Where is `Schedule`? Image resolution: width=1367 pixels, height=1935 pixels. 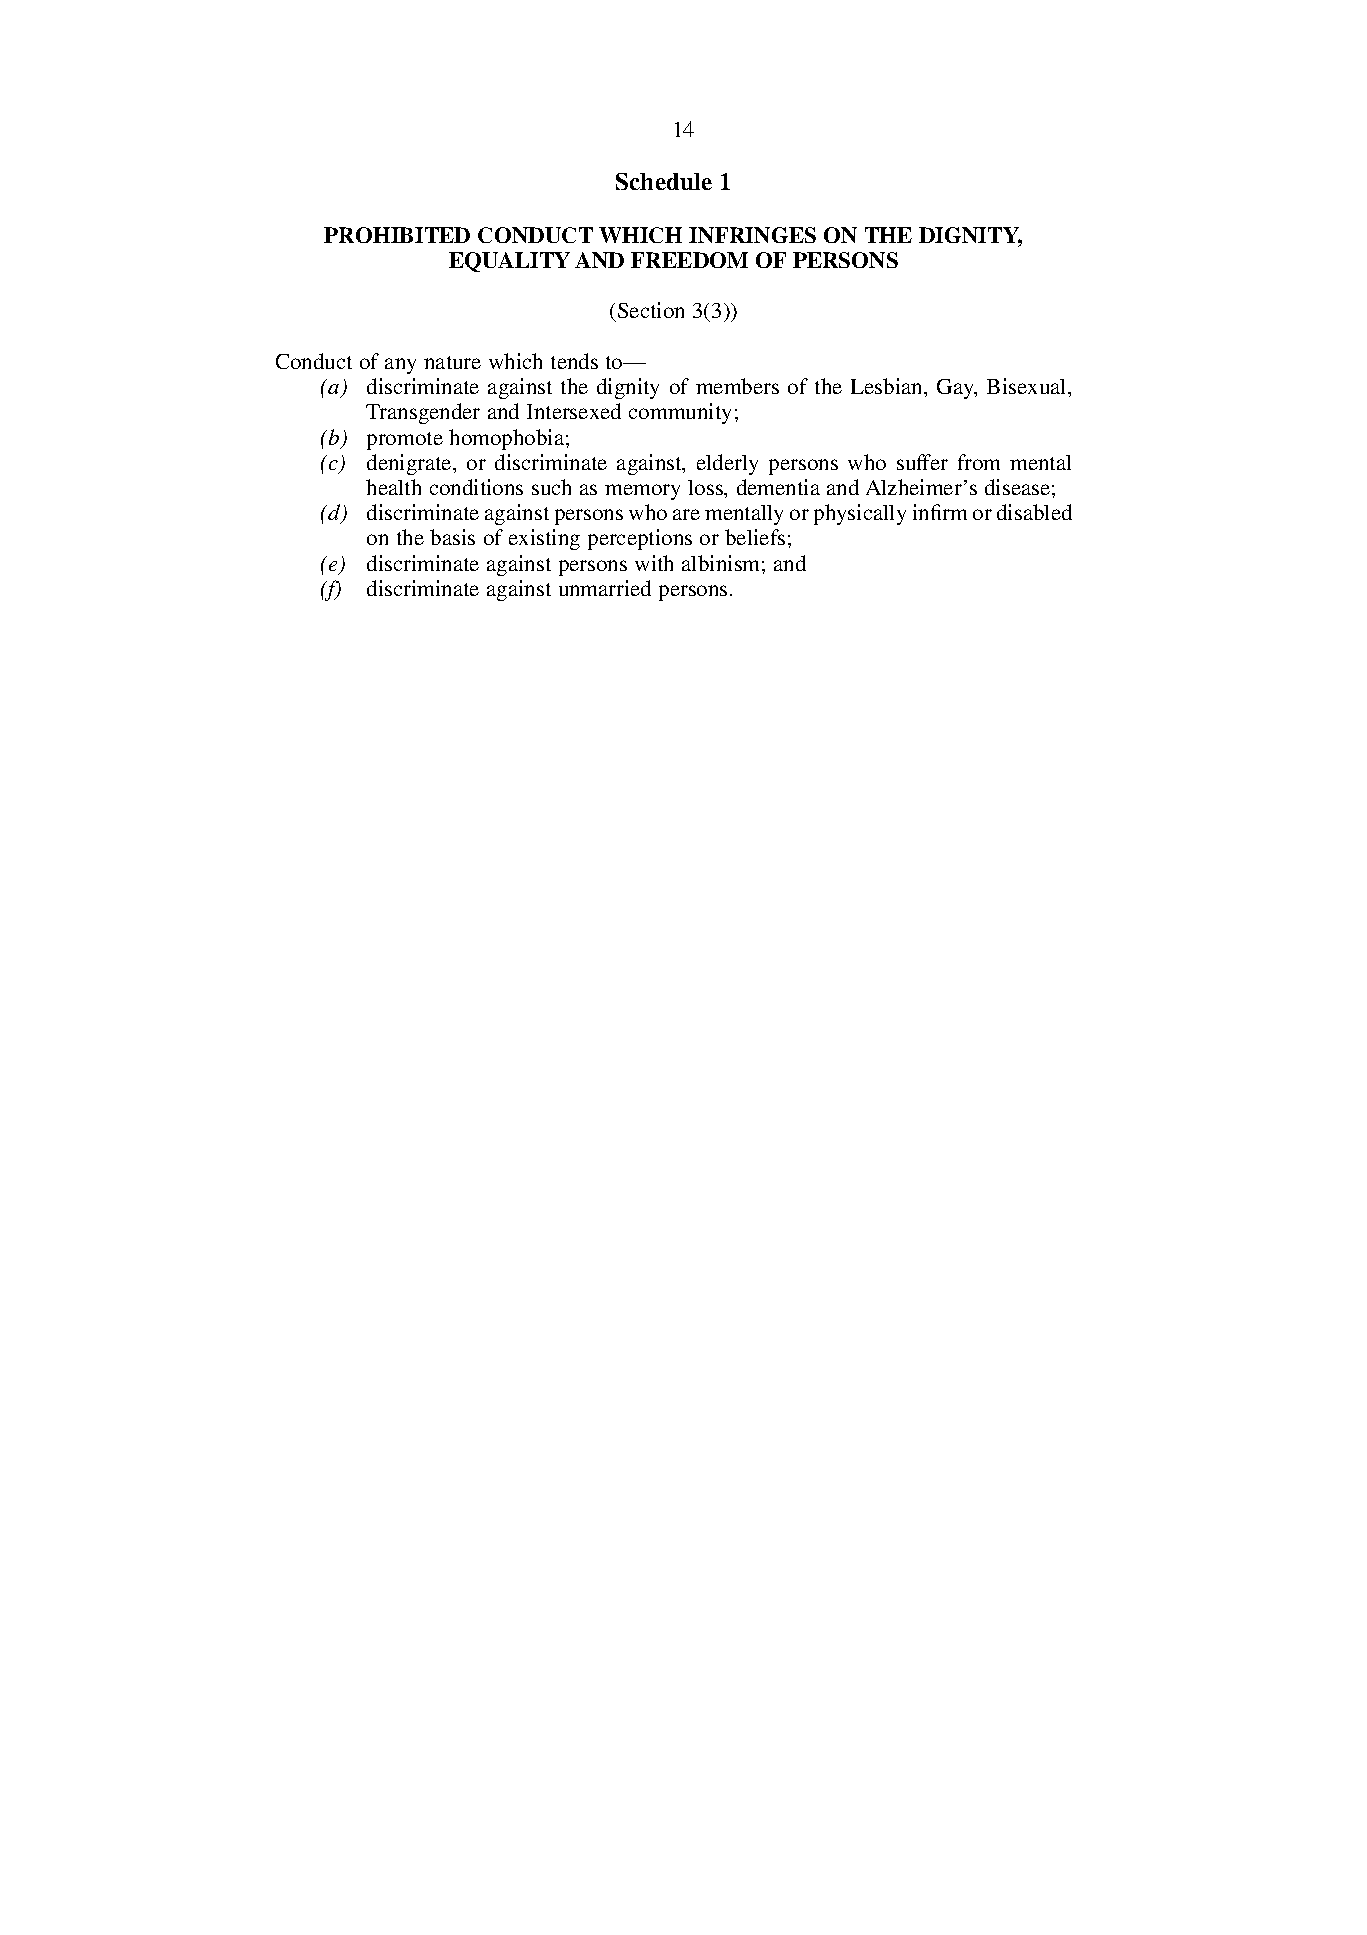 Schedule is located at coordinates (664, 181).
